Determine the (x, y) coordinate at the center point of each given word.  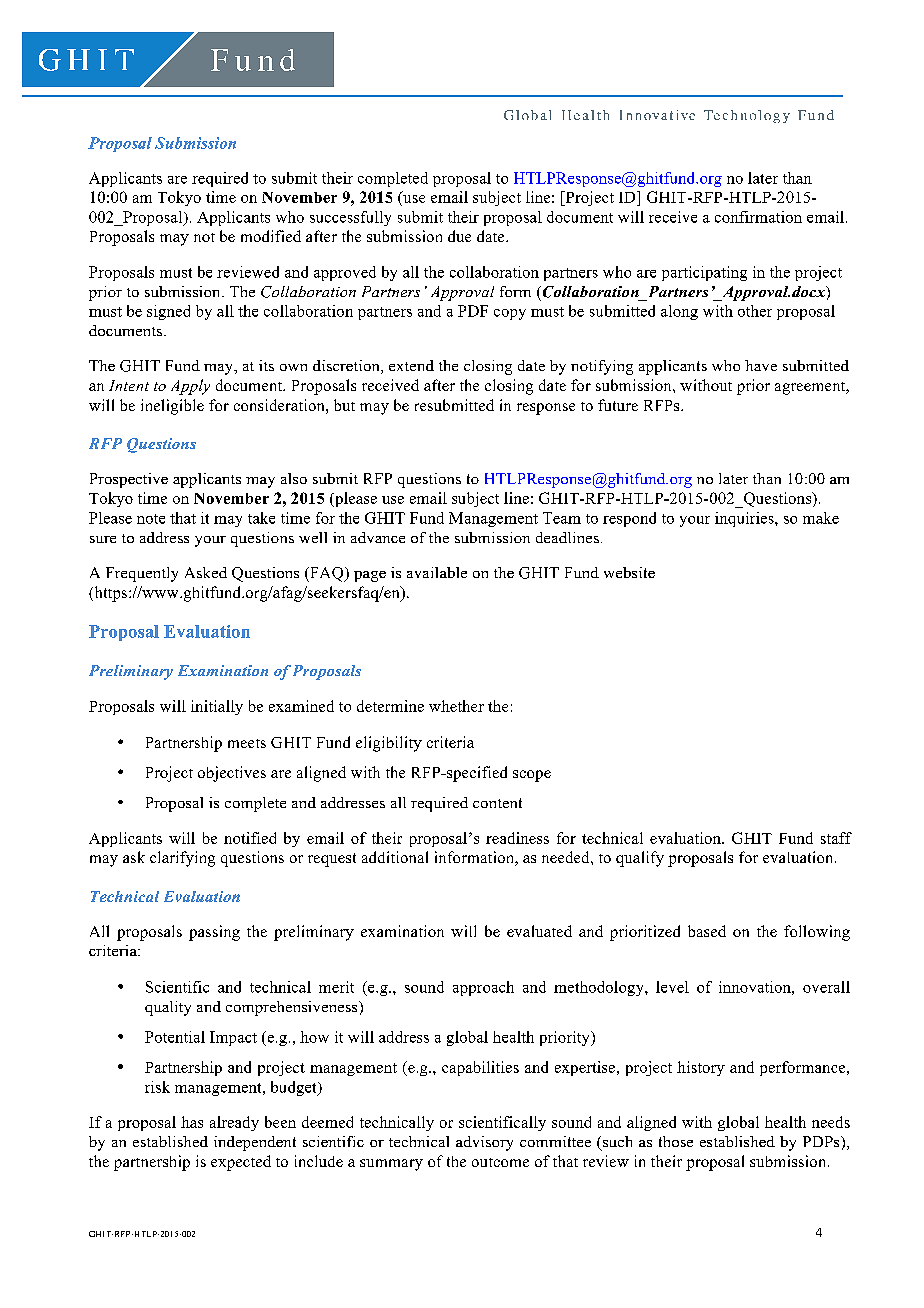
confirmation (758, 217)
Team (562, 518)
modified (271, 236)
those (676, 1141)
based (707, 931)
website (629, 572)
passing (214, 933)
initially (217, 707)
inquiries (745, 519)
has (192, 1122)
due (459, 236)
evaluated (539, 931)
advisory (484, 1143)
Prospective (129, 480)
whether (456, 706)
